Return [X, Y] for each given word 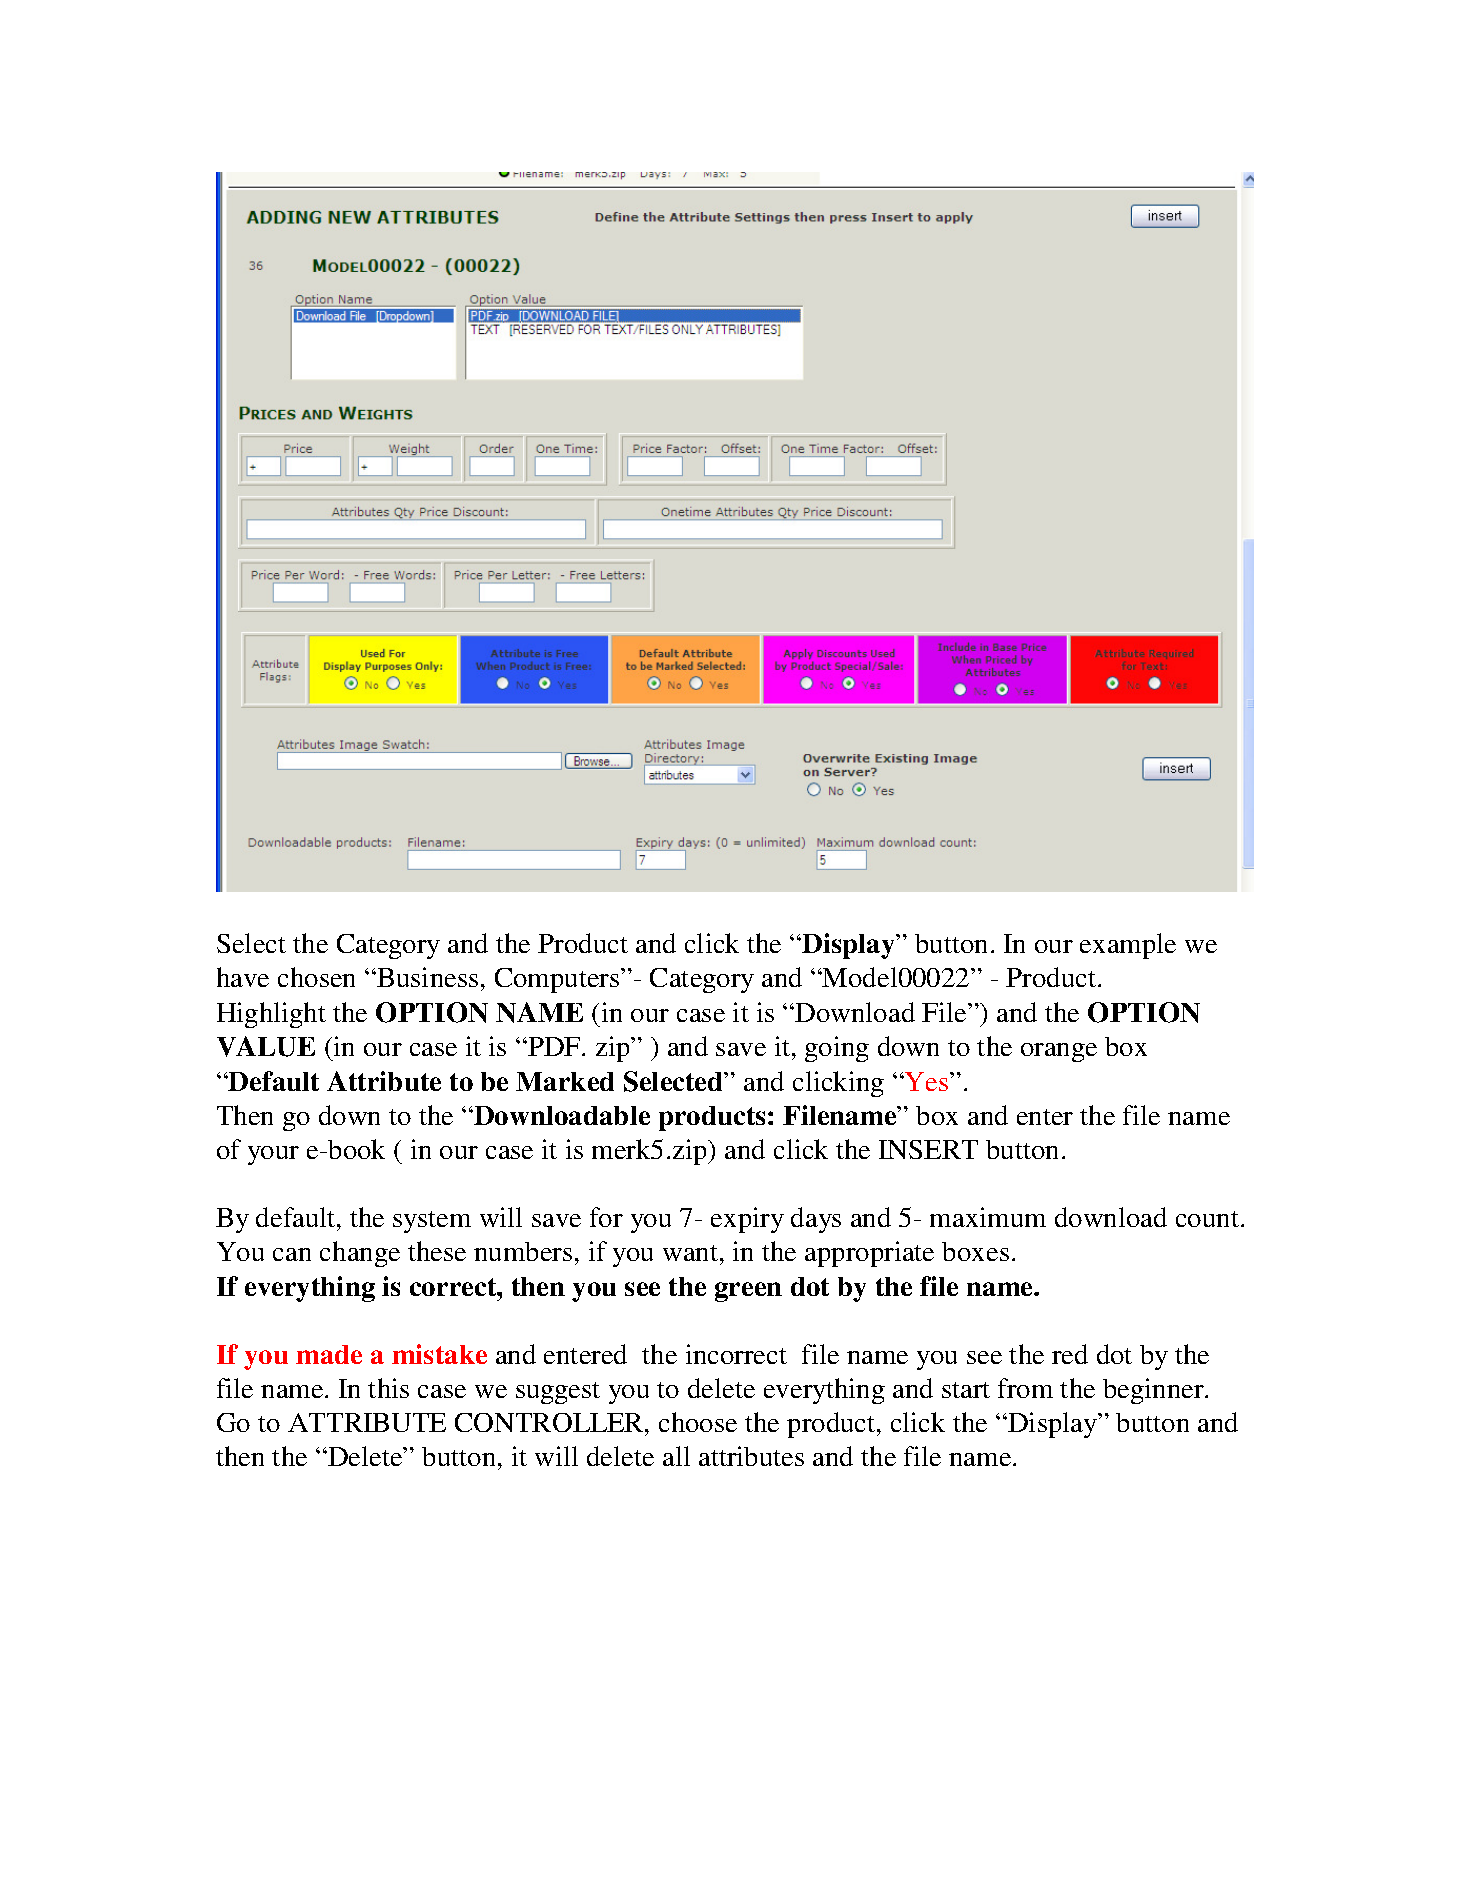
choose [698, 1422]
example [1128, 946]
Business [426, 977]
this [388, 1388]
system [432, 1222]
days [816, 1220]
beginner [1154, 1391]
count [1209, 1219]
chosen [316, 977]
